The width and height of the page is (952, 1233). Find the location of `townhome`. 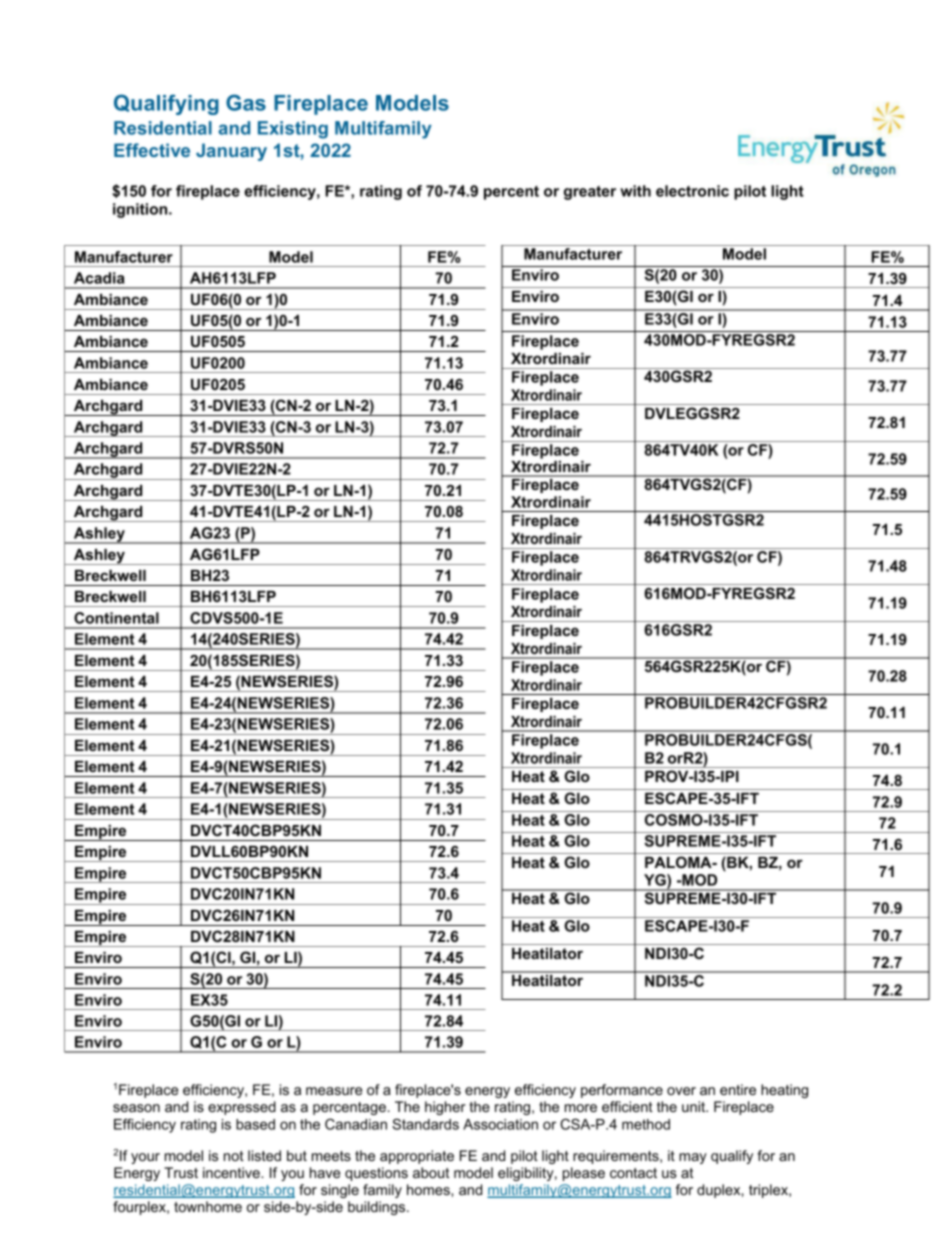

townhome is located at coordinates (208, 1206).
